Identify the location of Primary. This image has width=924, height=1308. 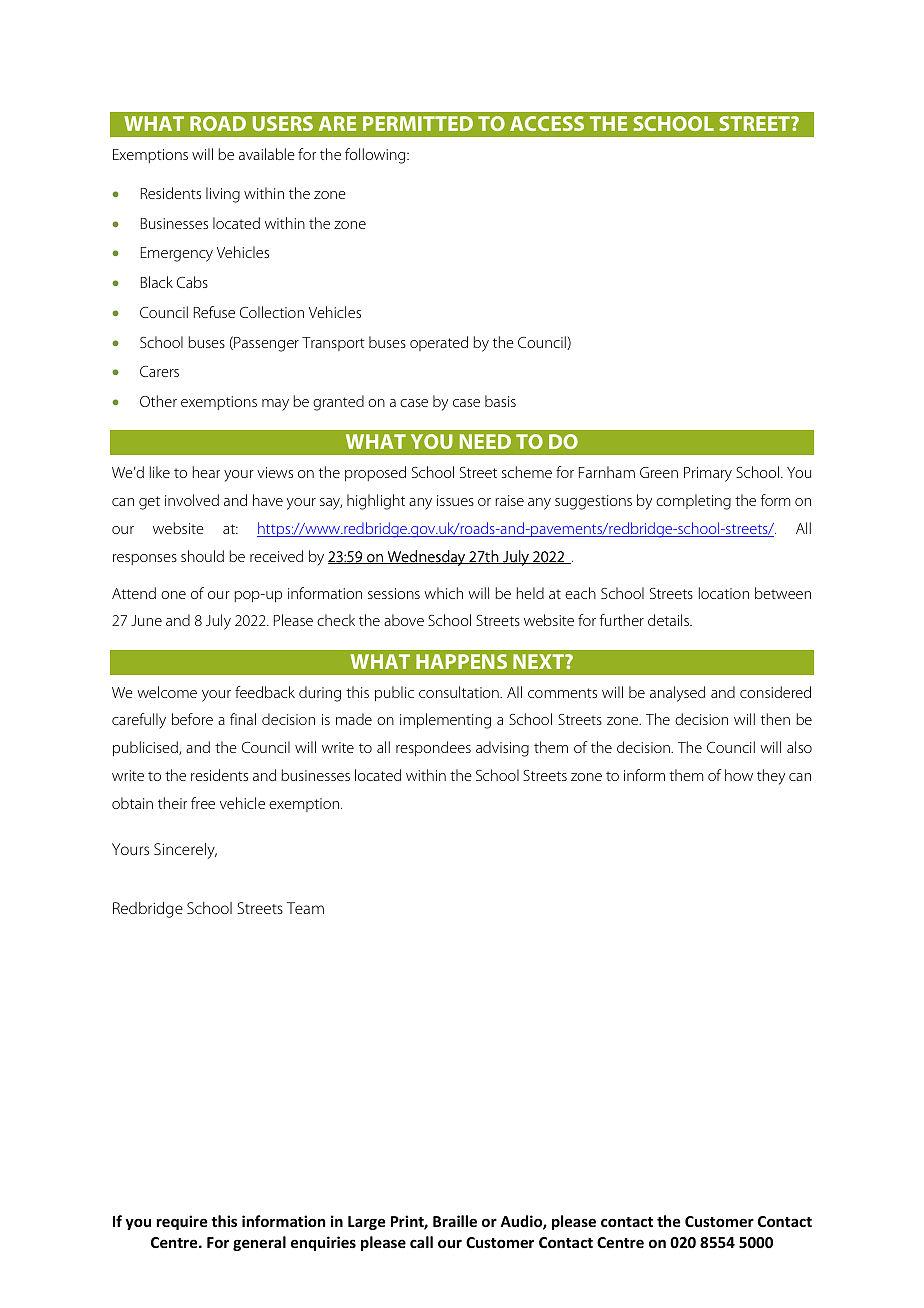
(708, 474).
